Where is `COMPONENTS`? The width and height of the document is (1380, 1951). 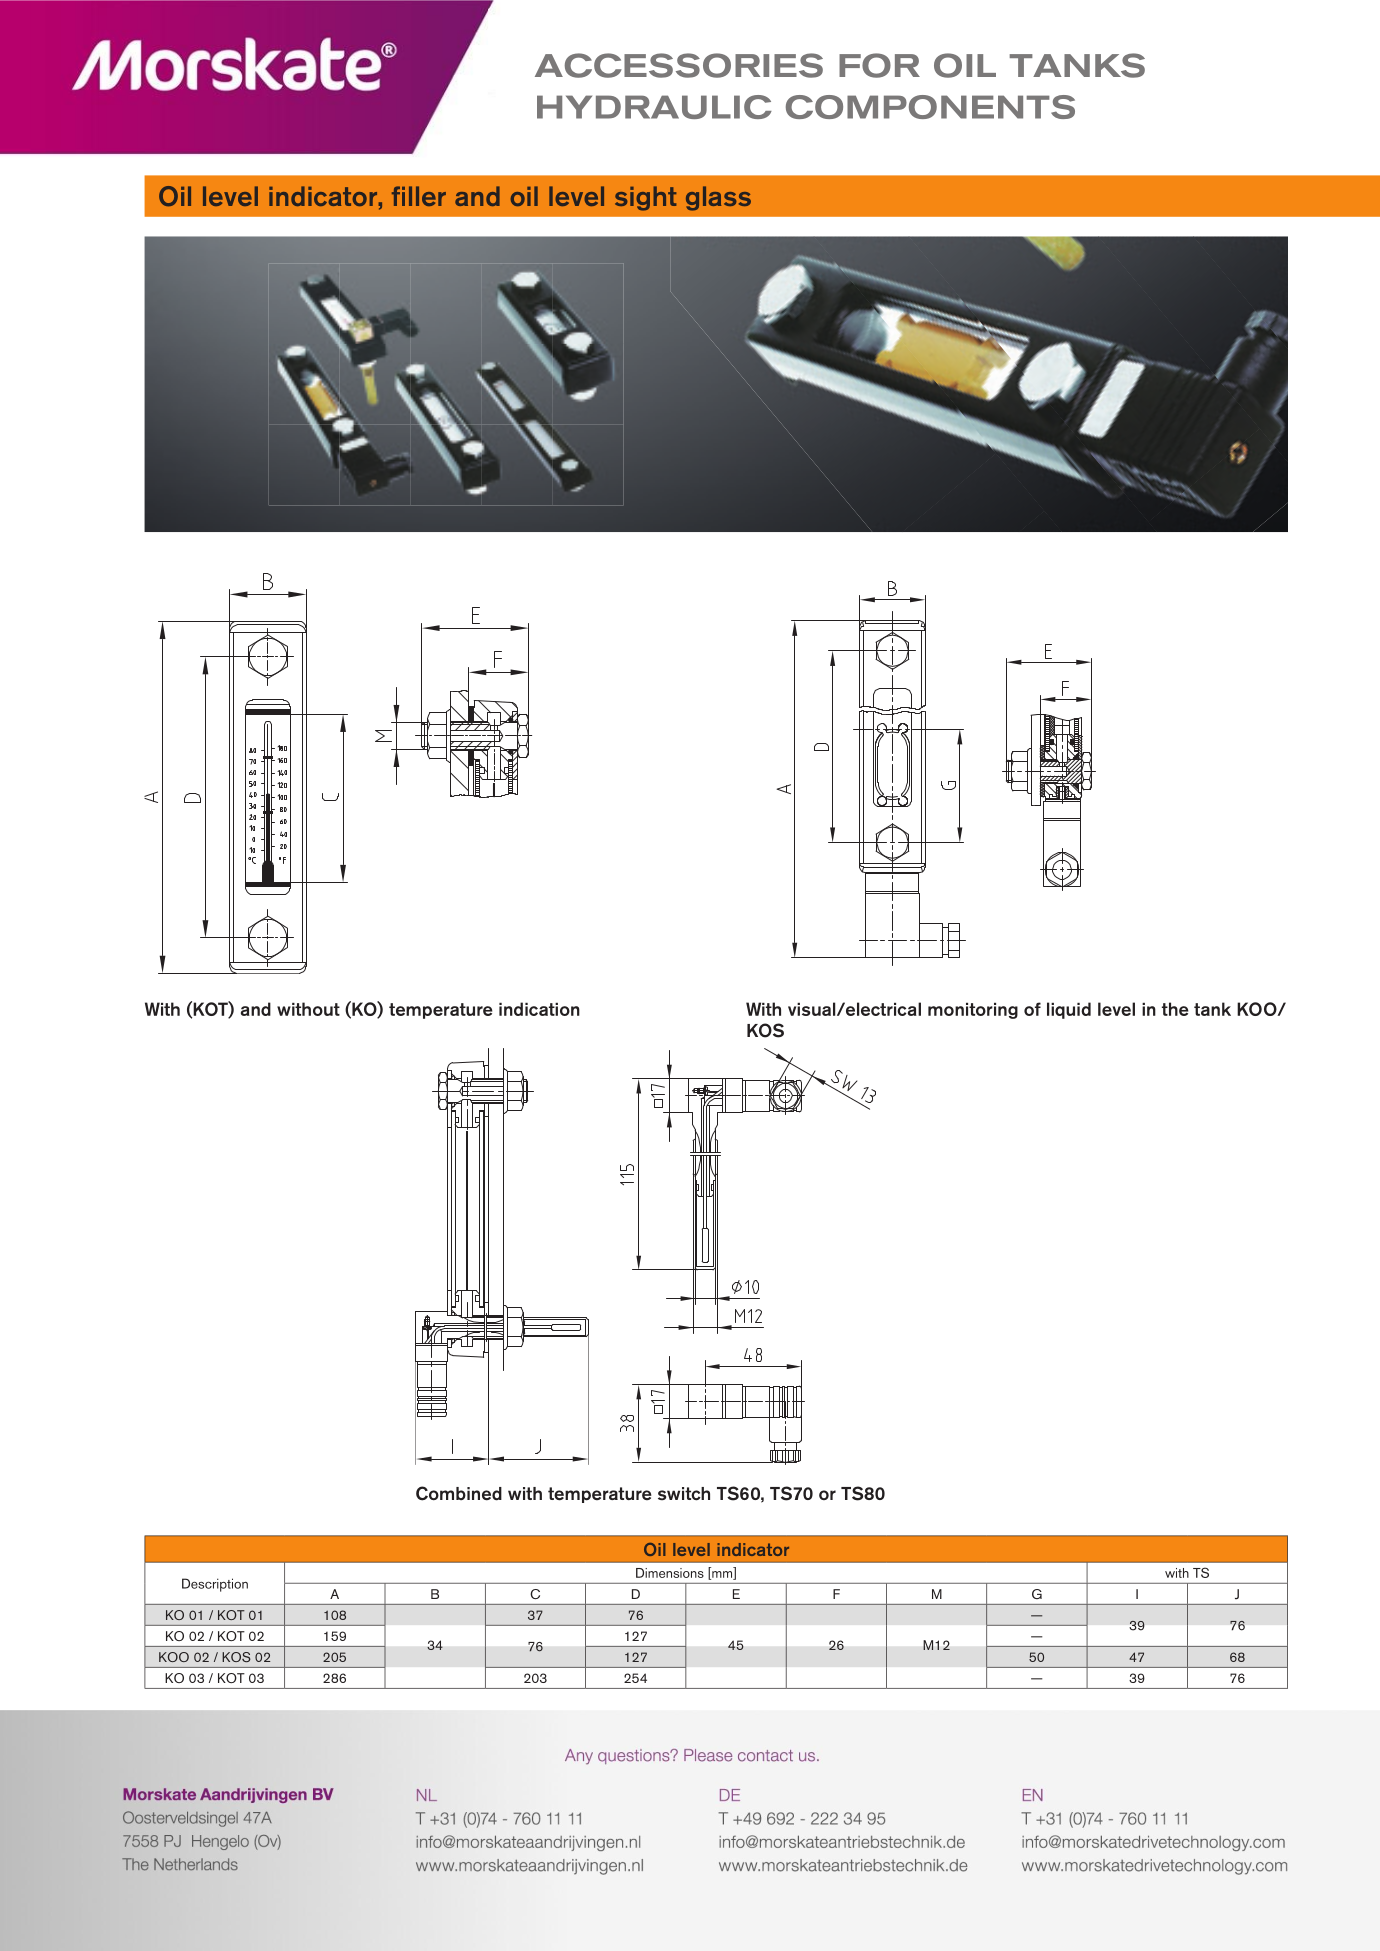
COMPONENTS is located at coordinates (930, 107).
